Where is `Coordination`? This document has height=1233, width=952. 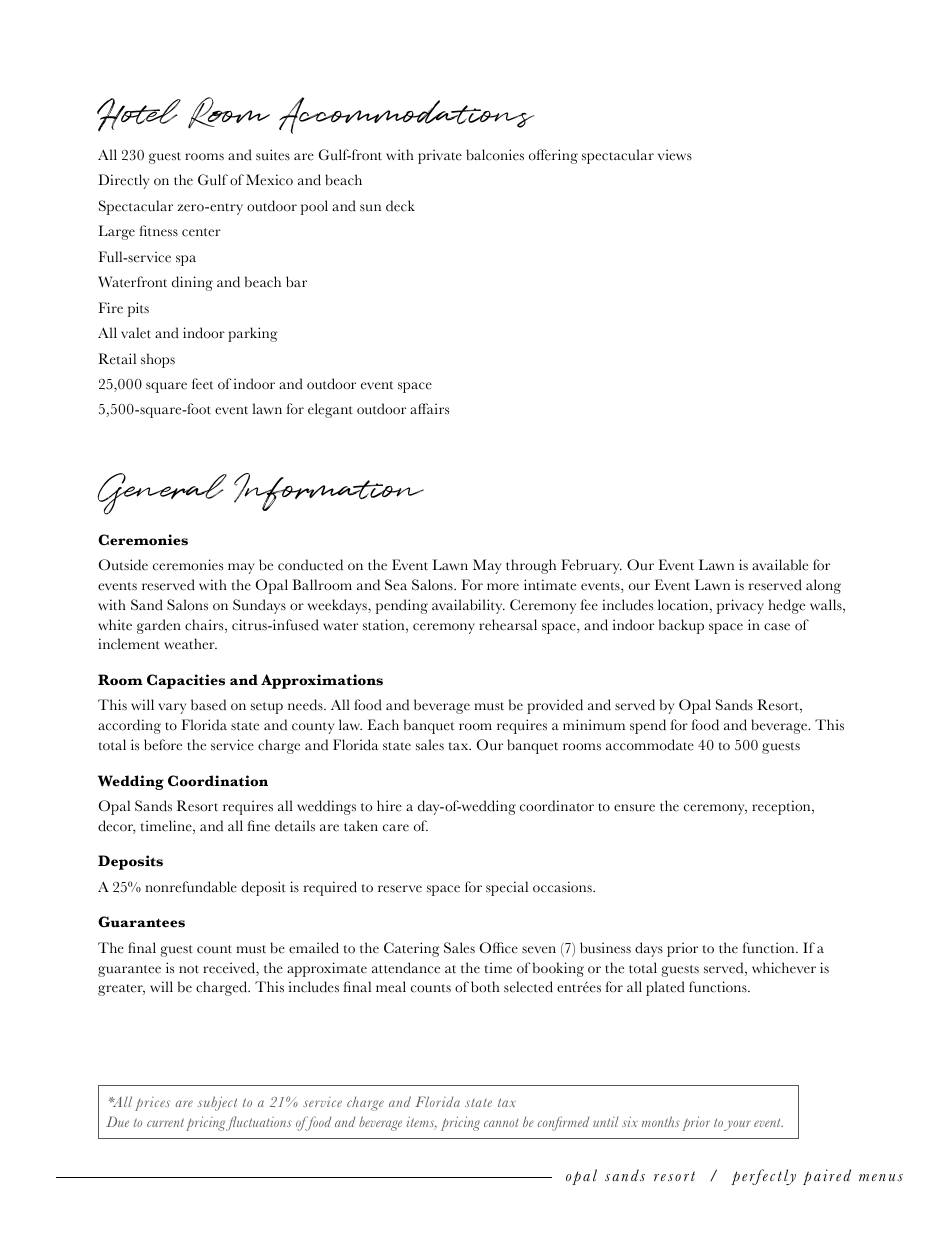 Coordination is located at coordinates (218, 781).
